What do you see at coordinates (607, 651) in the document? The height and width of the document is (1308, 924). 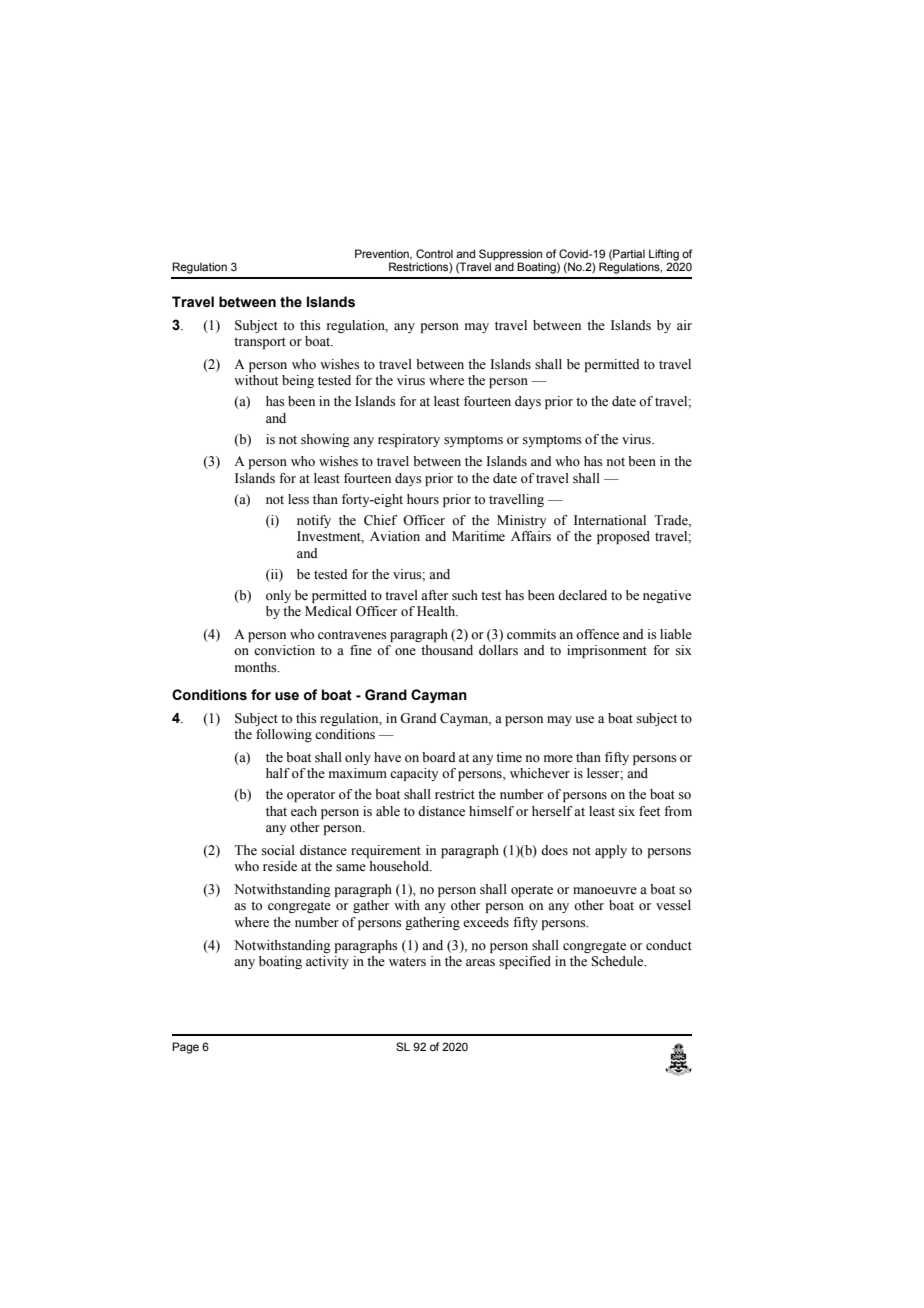 I see `imprisonment` at bounding box center [607, 651].
